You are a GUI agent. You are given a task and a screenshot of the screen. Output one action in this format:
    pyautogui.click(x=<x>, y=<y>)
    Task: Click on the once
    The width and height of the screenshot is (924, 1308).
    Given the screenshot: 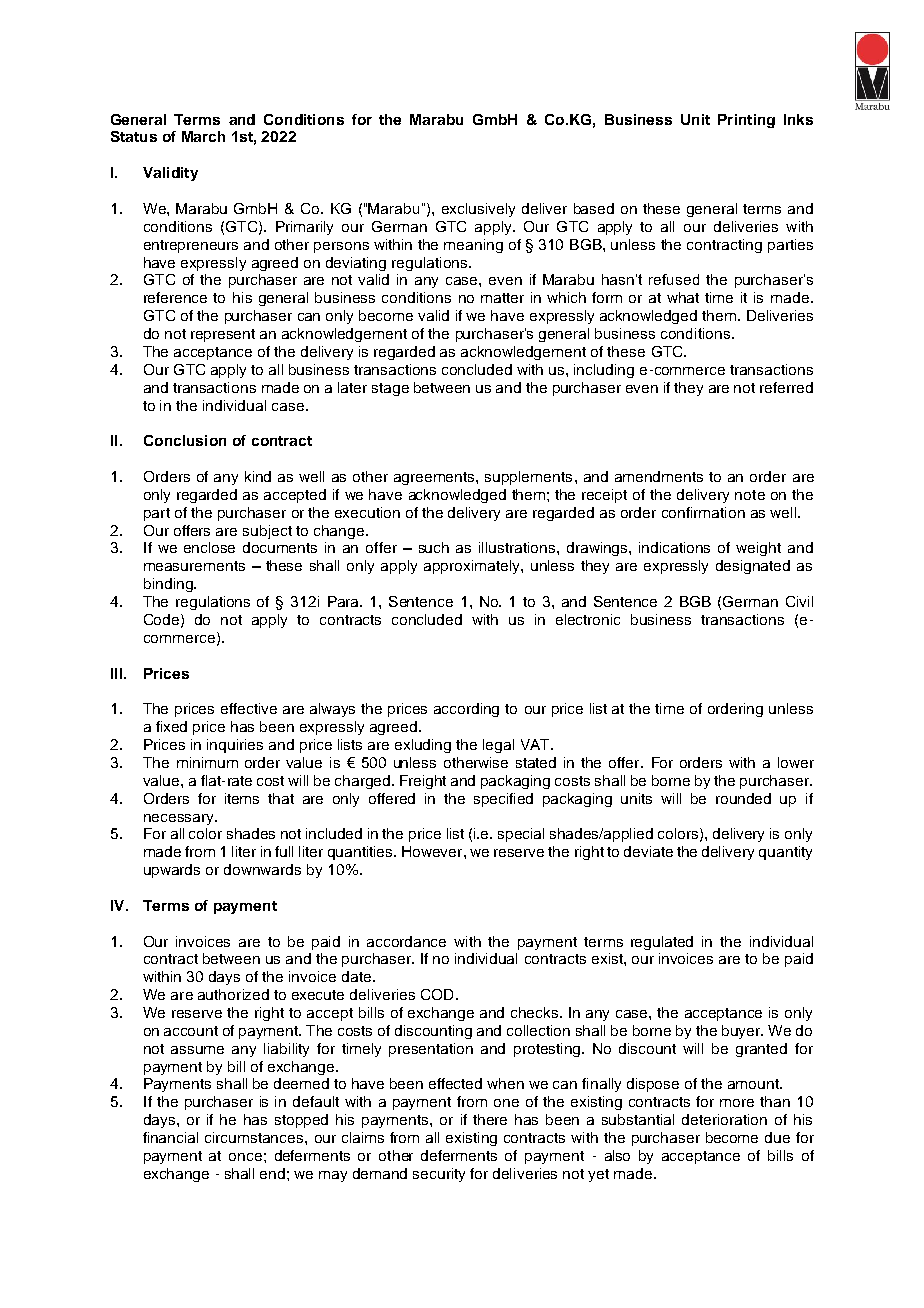 What is the action you would take?
    pyautogui.click(x=245, y=1157)
